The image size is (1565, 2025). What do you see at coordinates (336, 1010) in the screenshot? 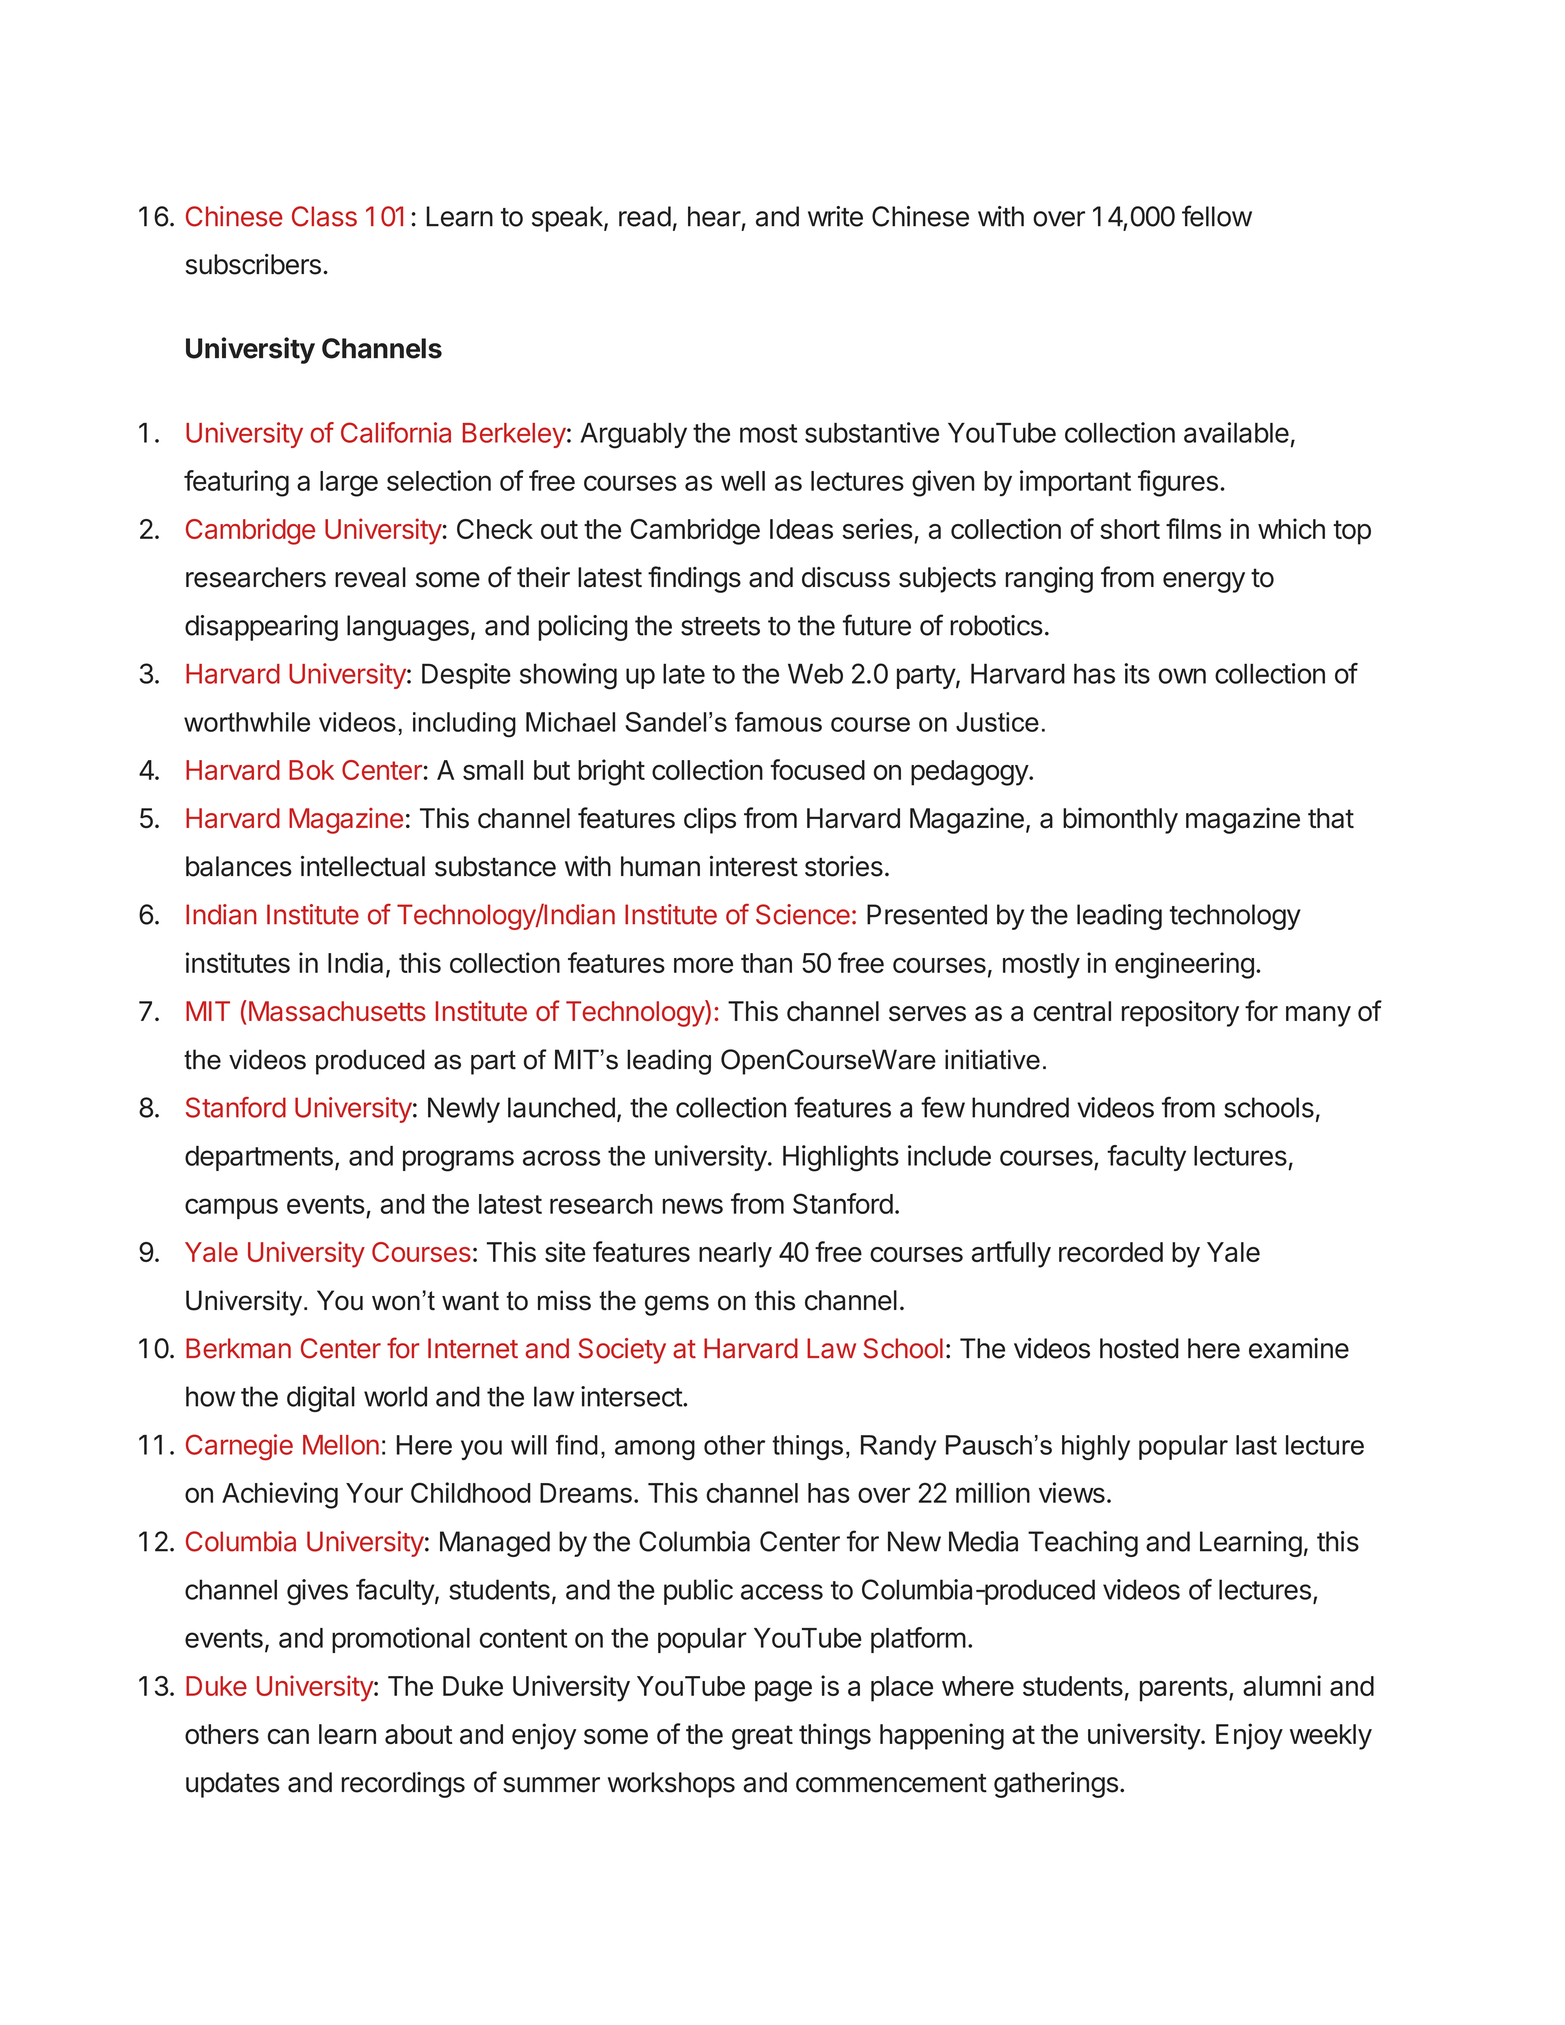
I see `Massachusetts` at bounding box center [336, 1010].
